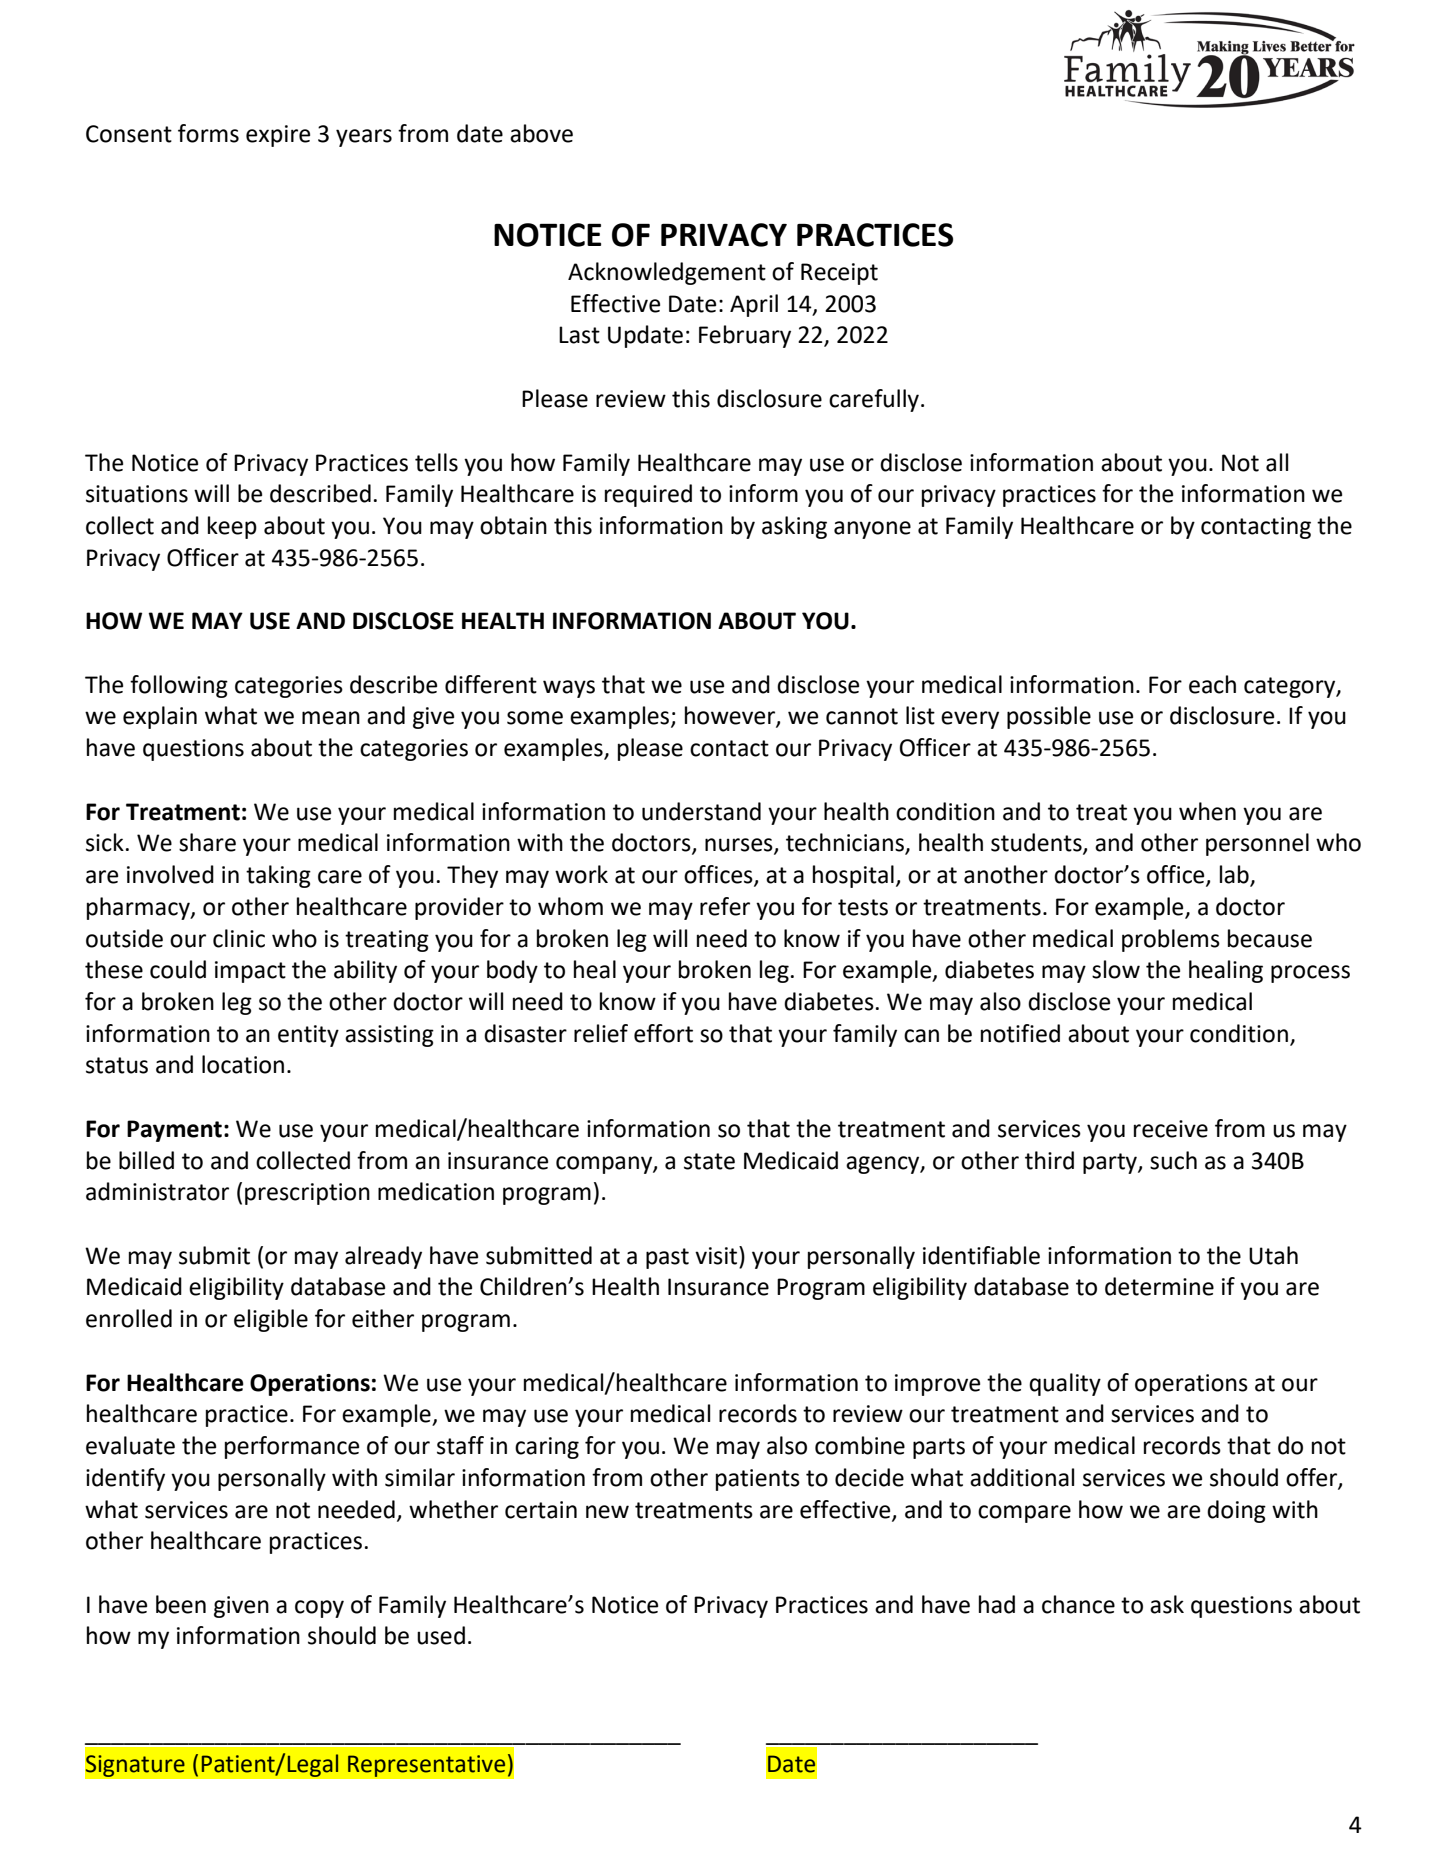 The width and height of the screenshot is (1447, 1872). I want to click on Receipt, so click(839, 274).
